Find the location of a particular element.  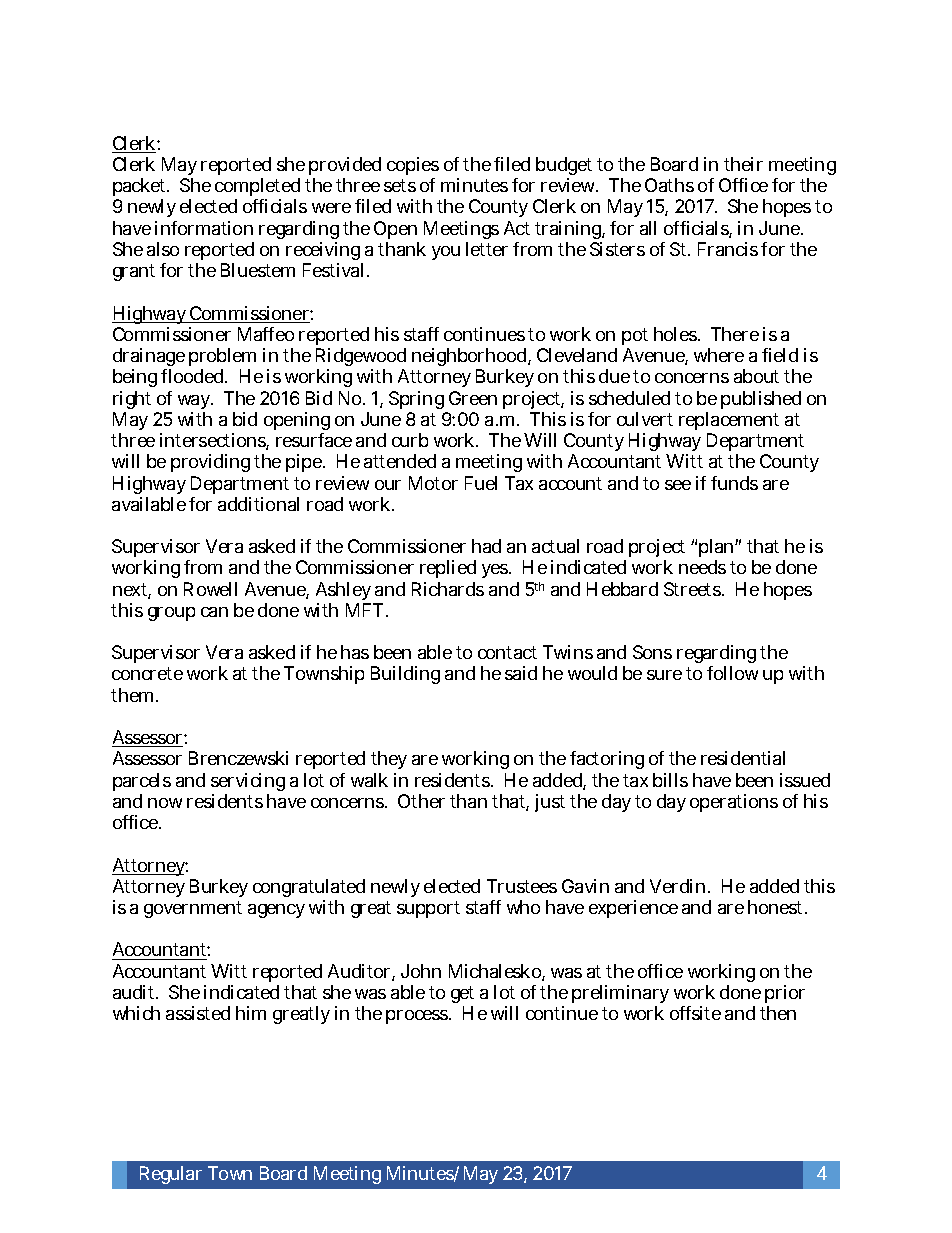

government is located at coordinates (193, 909).
